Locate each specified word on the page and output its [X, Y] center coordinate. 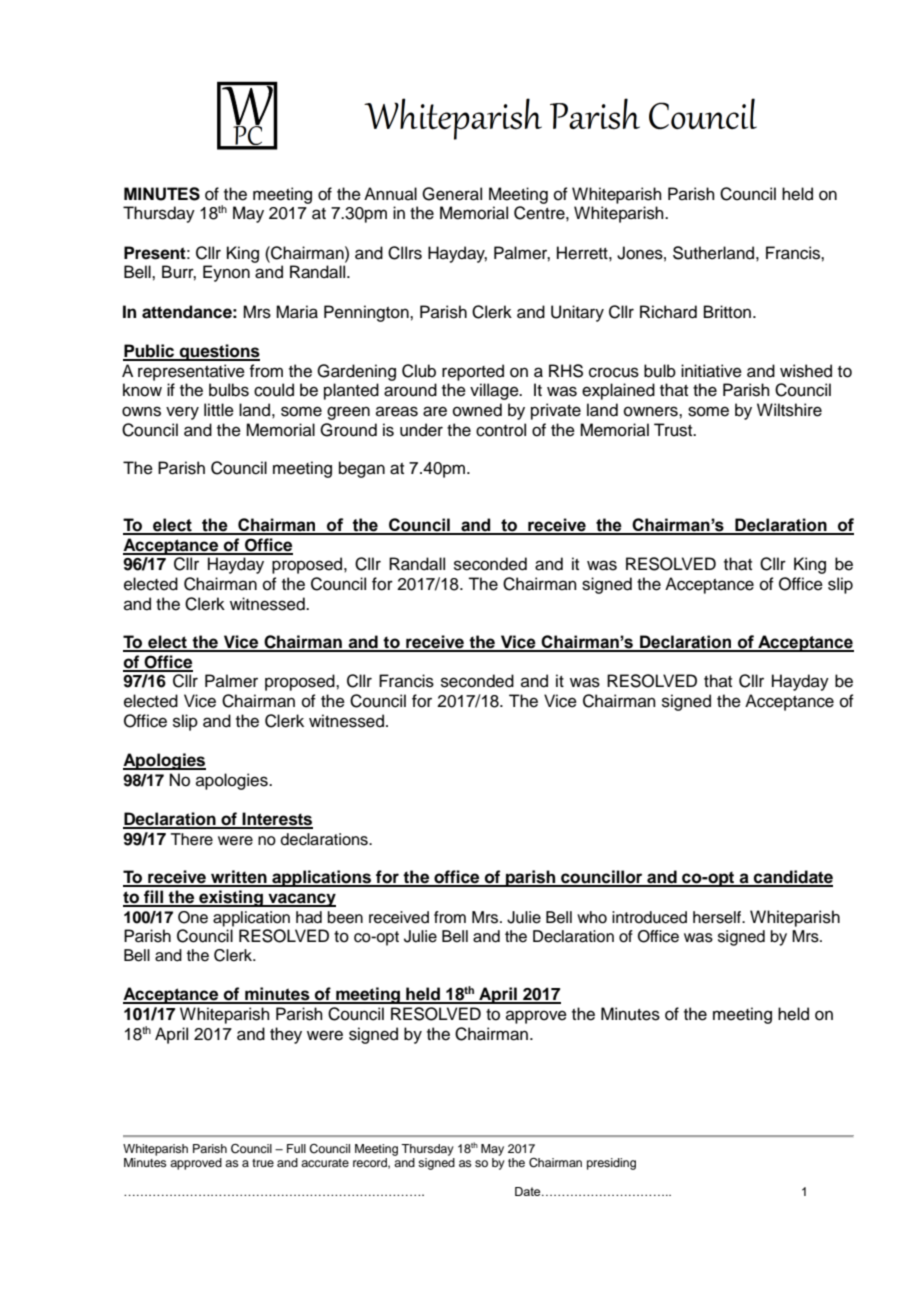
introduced [649, 917]
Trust [674, 430]
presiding [611, 1164]
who [592, 917]
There [192, 839]
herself [718, 917]
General [452, 194]
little [219, 410]
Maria [297, 312]
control [501, 430]
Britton [727, 312]
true [263, 1163]
